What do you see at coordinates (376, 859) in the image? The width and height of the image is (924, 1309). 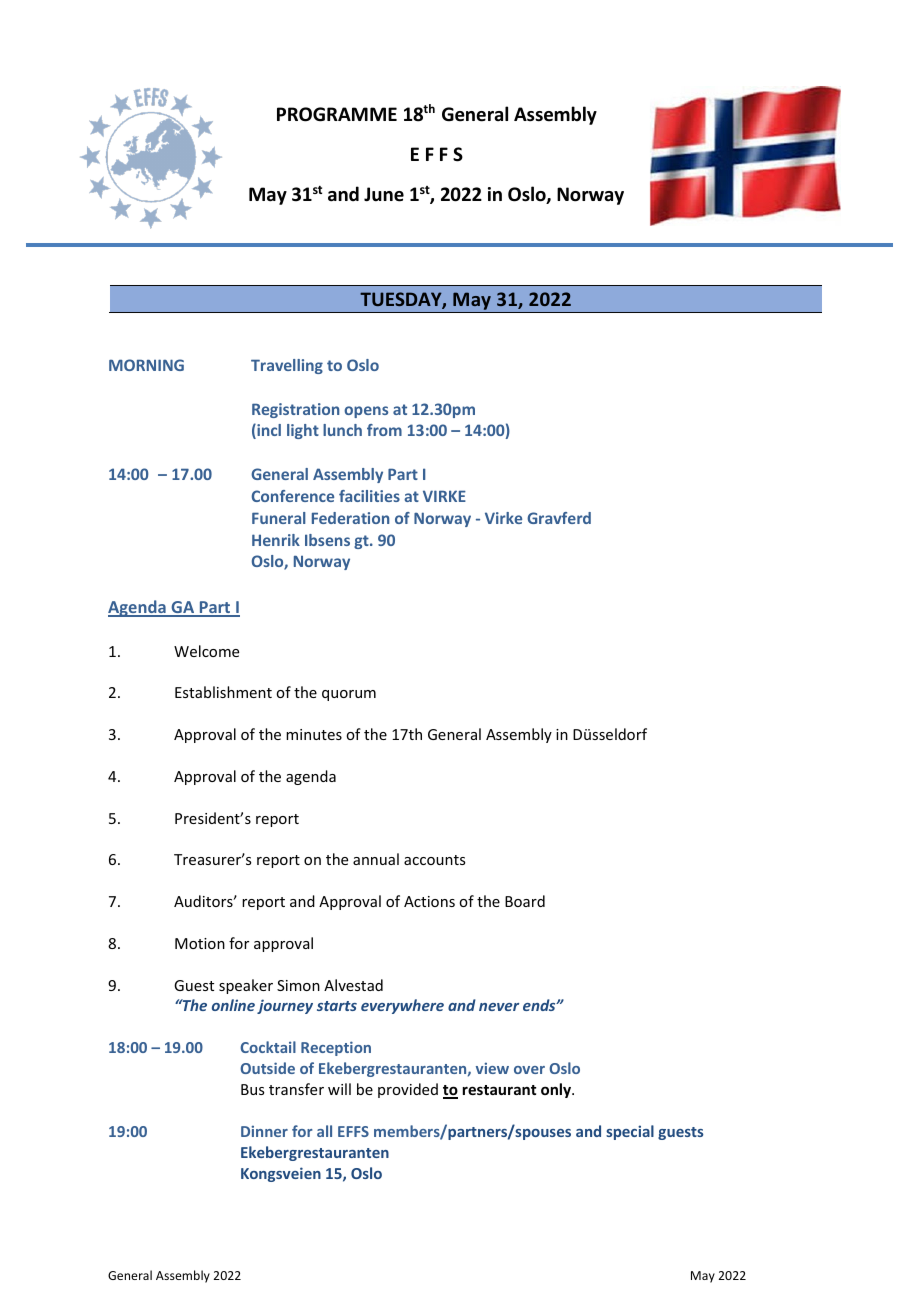 I see `annual` at bounding box center [376, 859].
